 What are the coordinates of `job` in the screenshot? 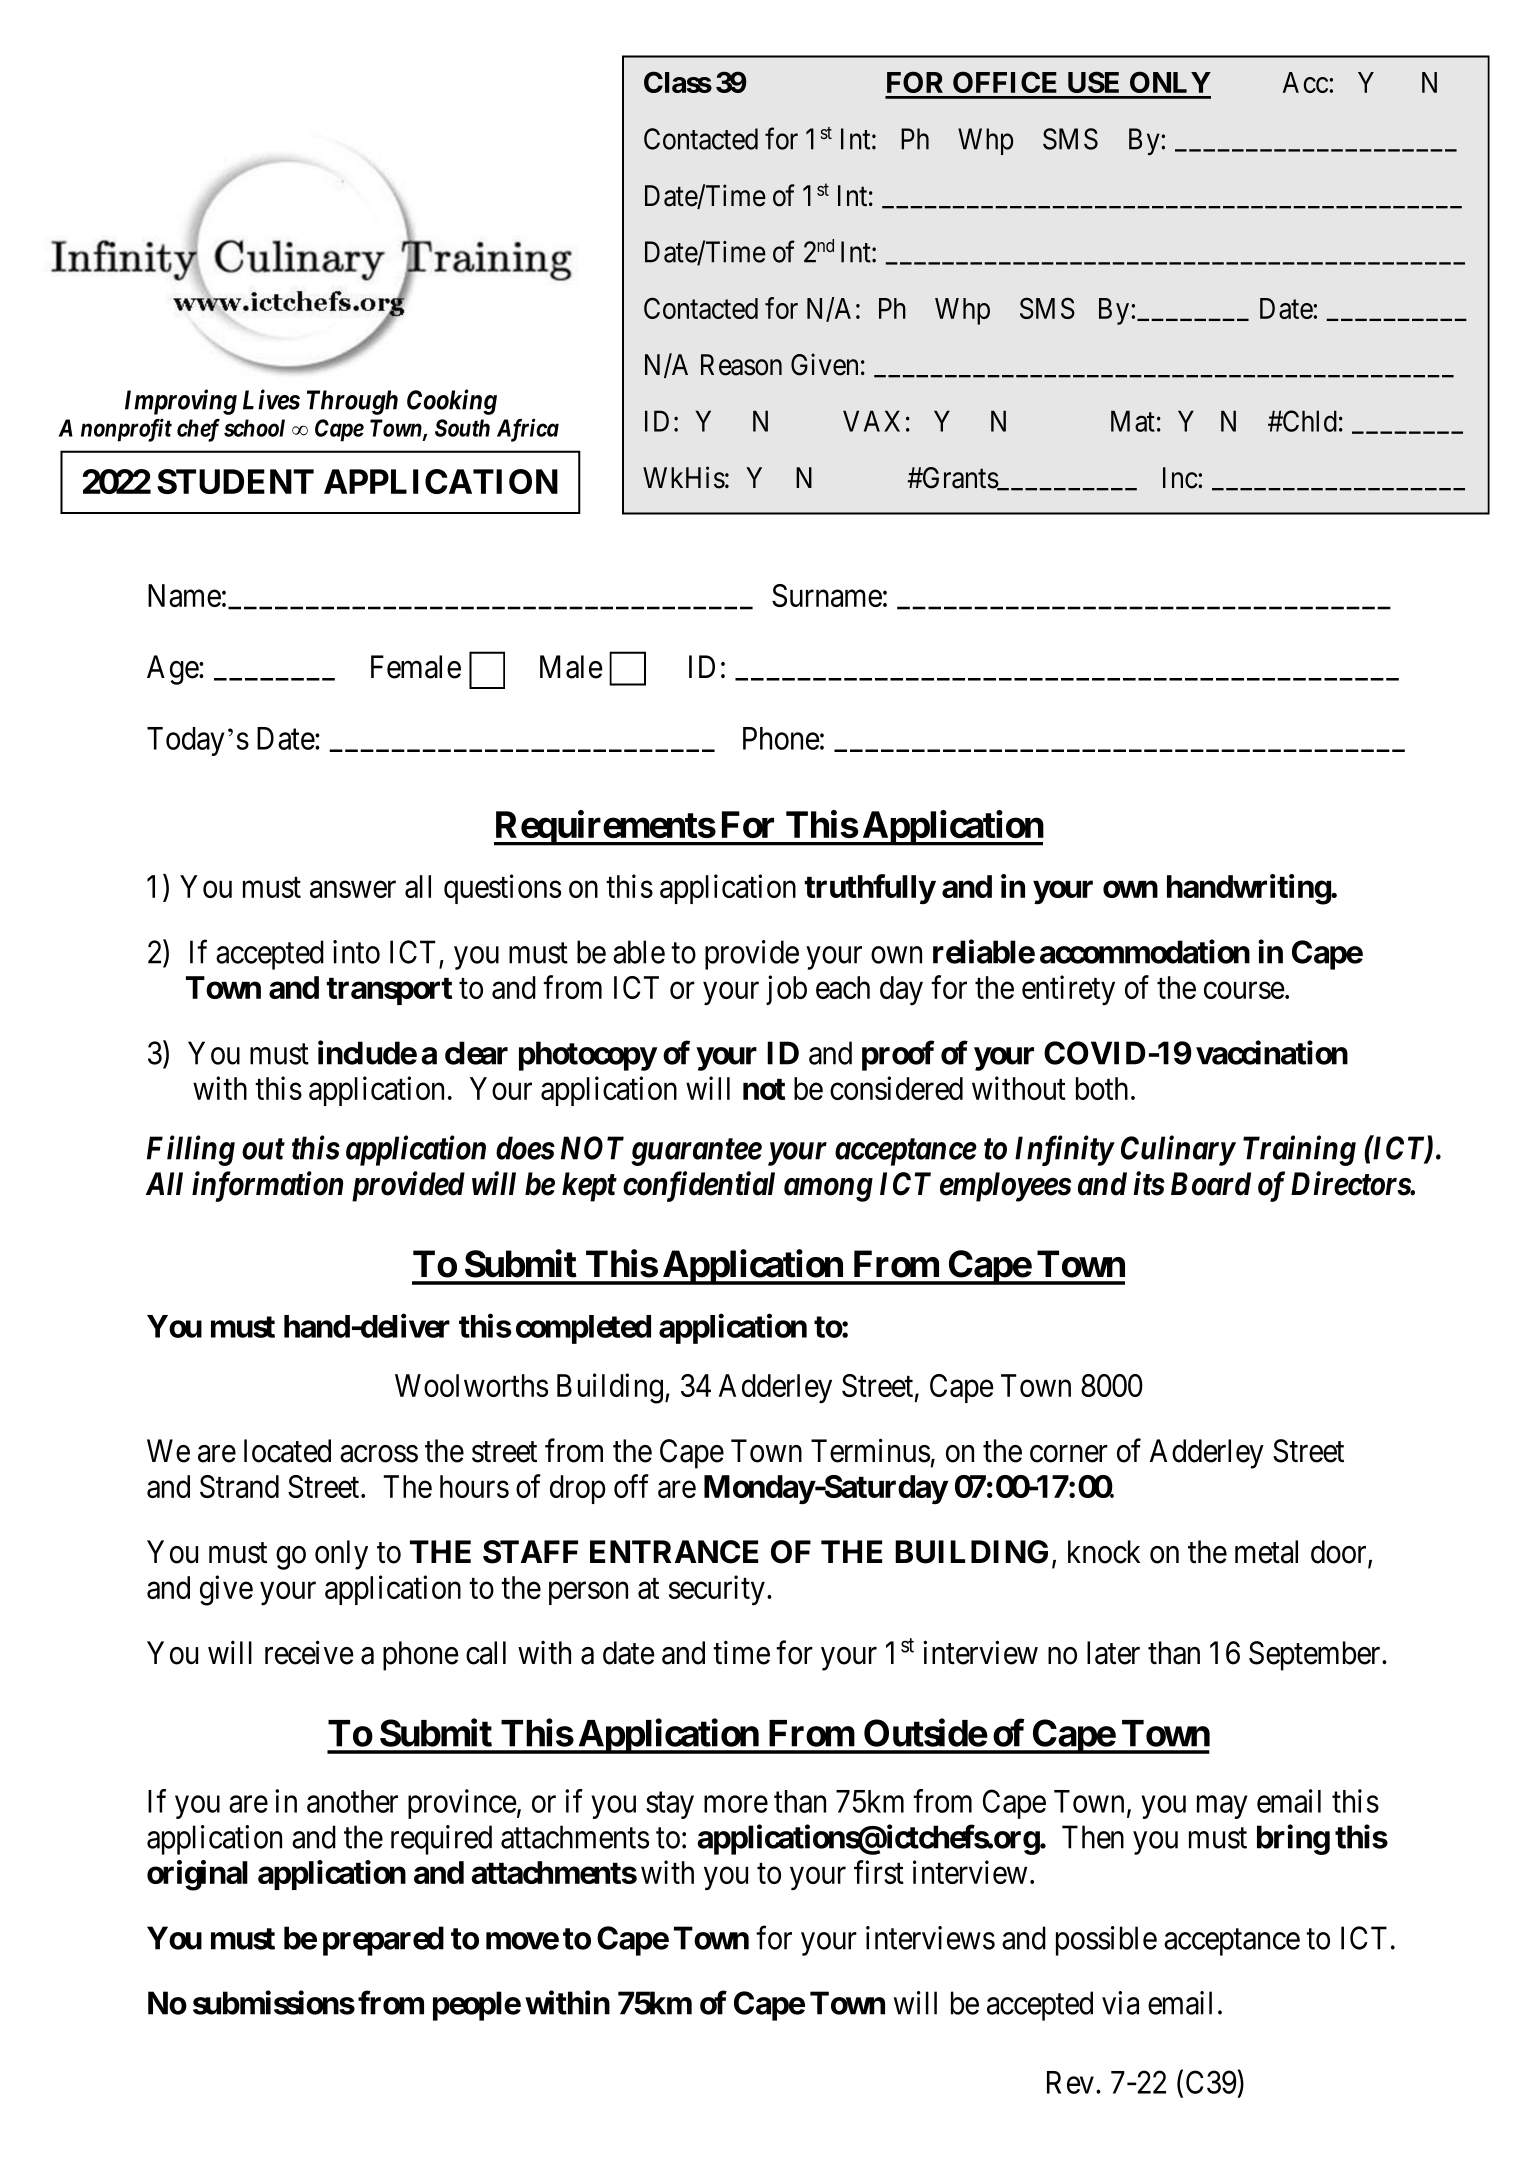 It's located at (786, 990).
